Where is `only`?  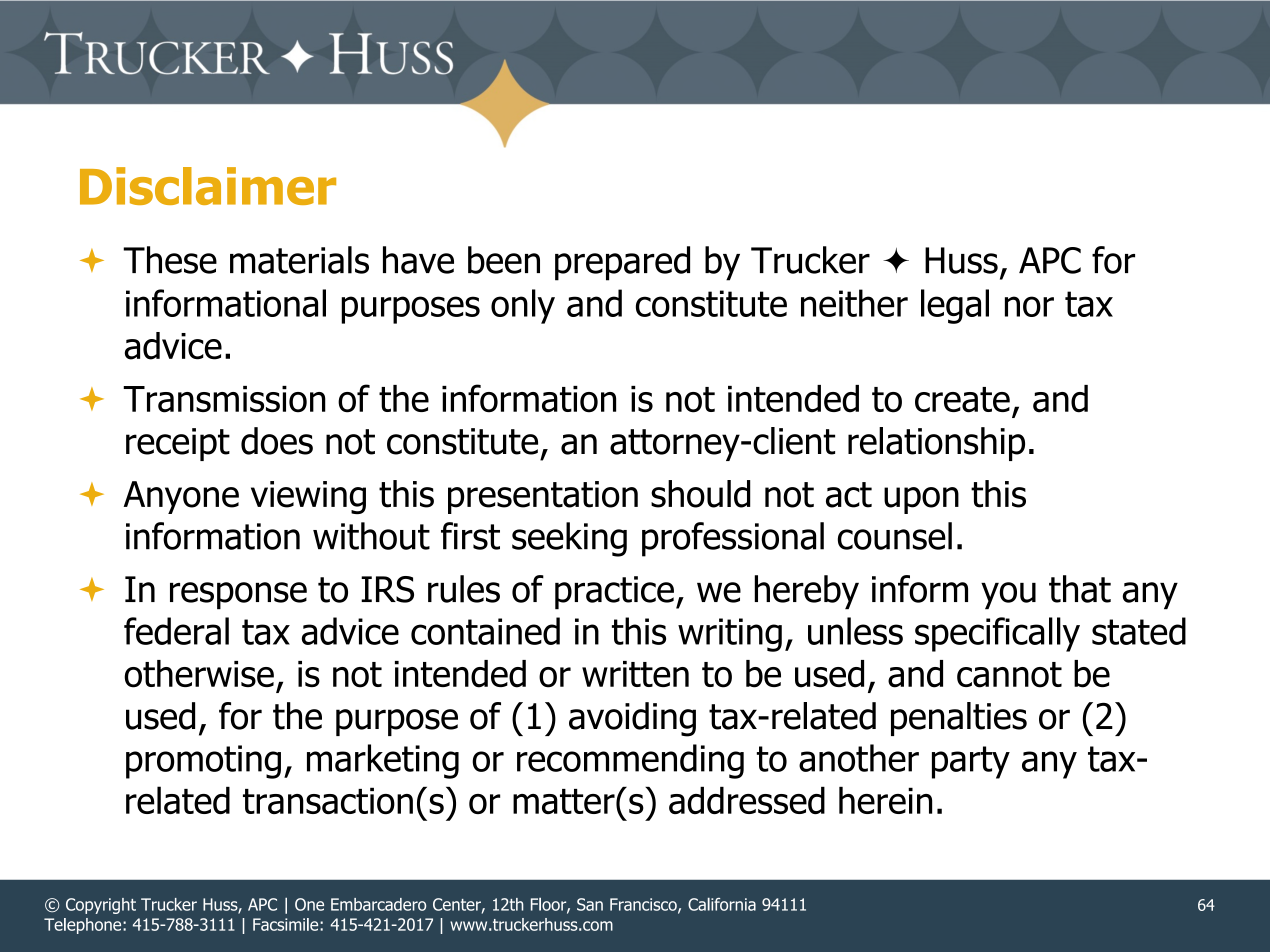 only is located at coordinates (523, 306).
